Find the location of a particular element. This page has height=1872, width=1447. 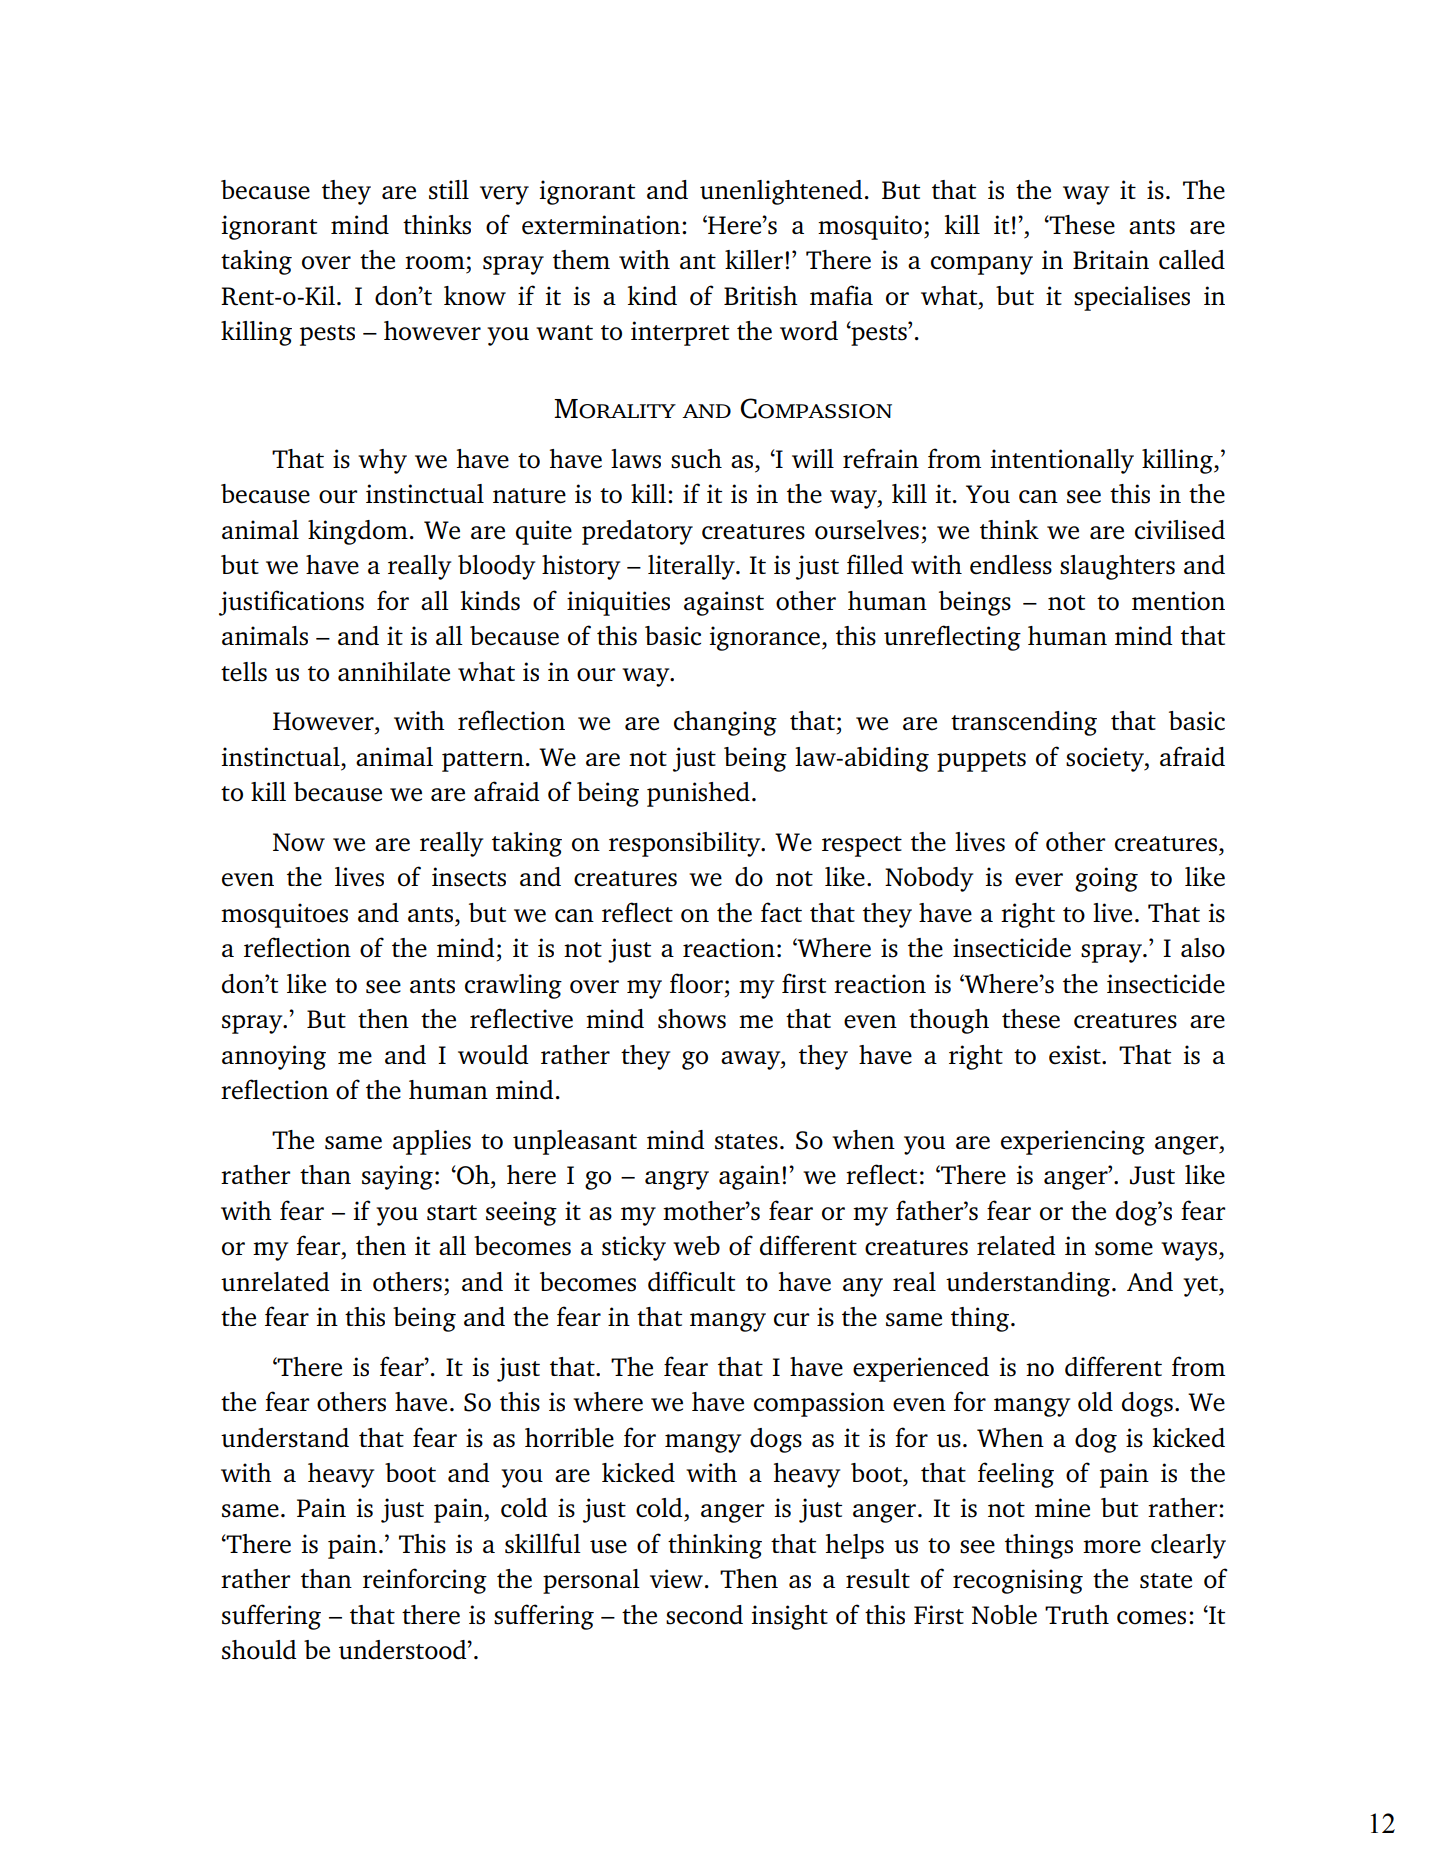

room is located at coordinates (435, 263).
